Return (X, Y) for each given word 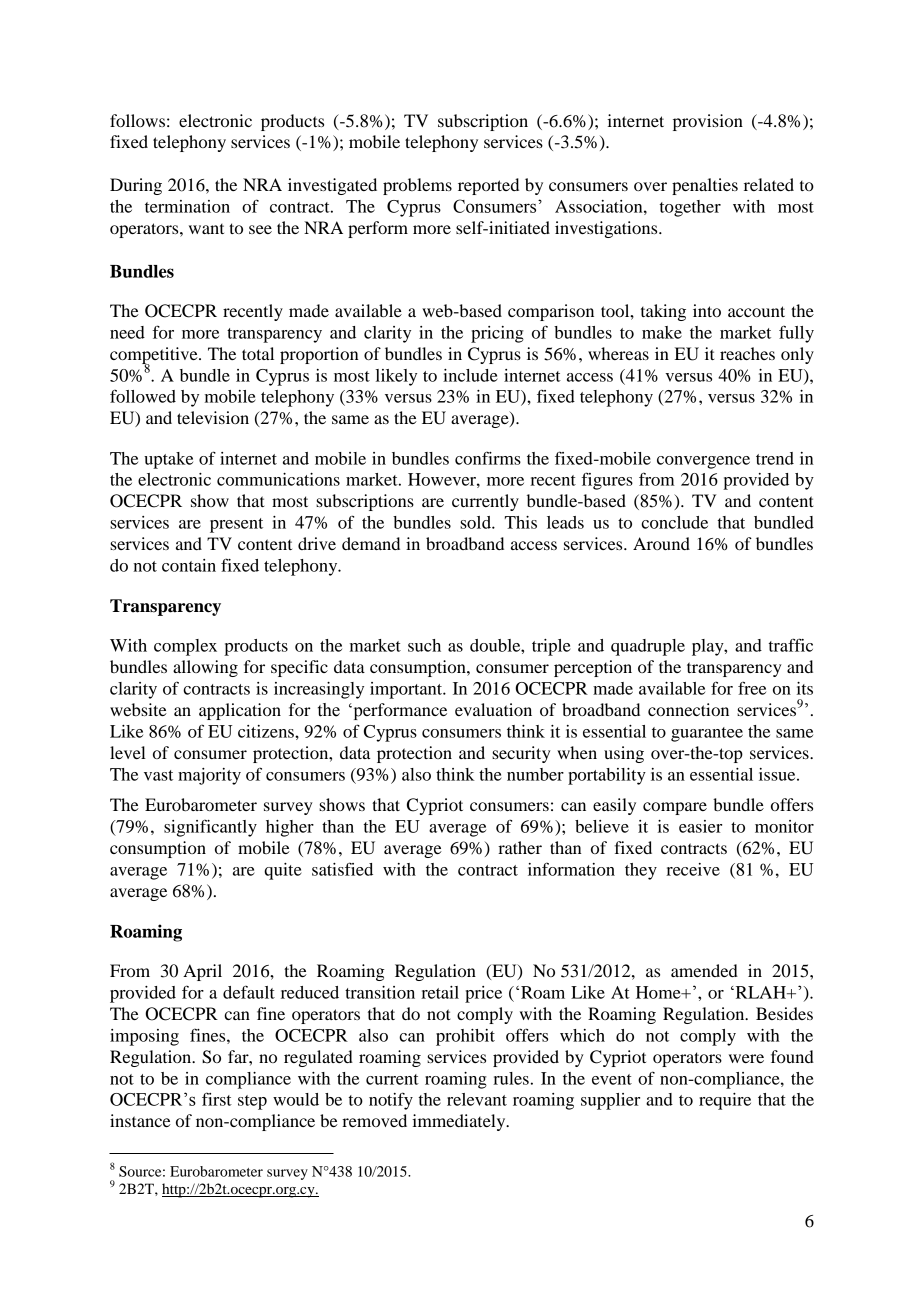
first (217, 1099)
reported (488, 186)
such (424, 645)
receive (693, 869)
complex (185, 647)
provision (708, 122)
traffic (791, 645)
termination (187, 206)
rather (520, 847)
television (213, 417)
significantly (210, 828)
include (470, 375)
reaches (747, 353)
